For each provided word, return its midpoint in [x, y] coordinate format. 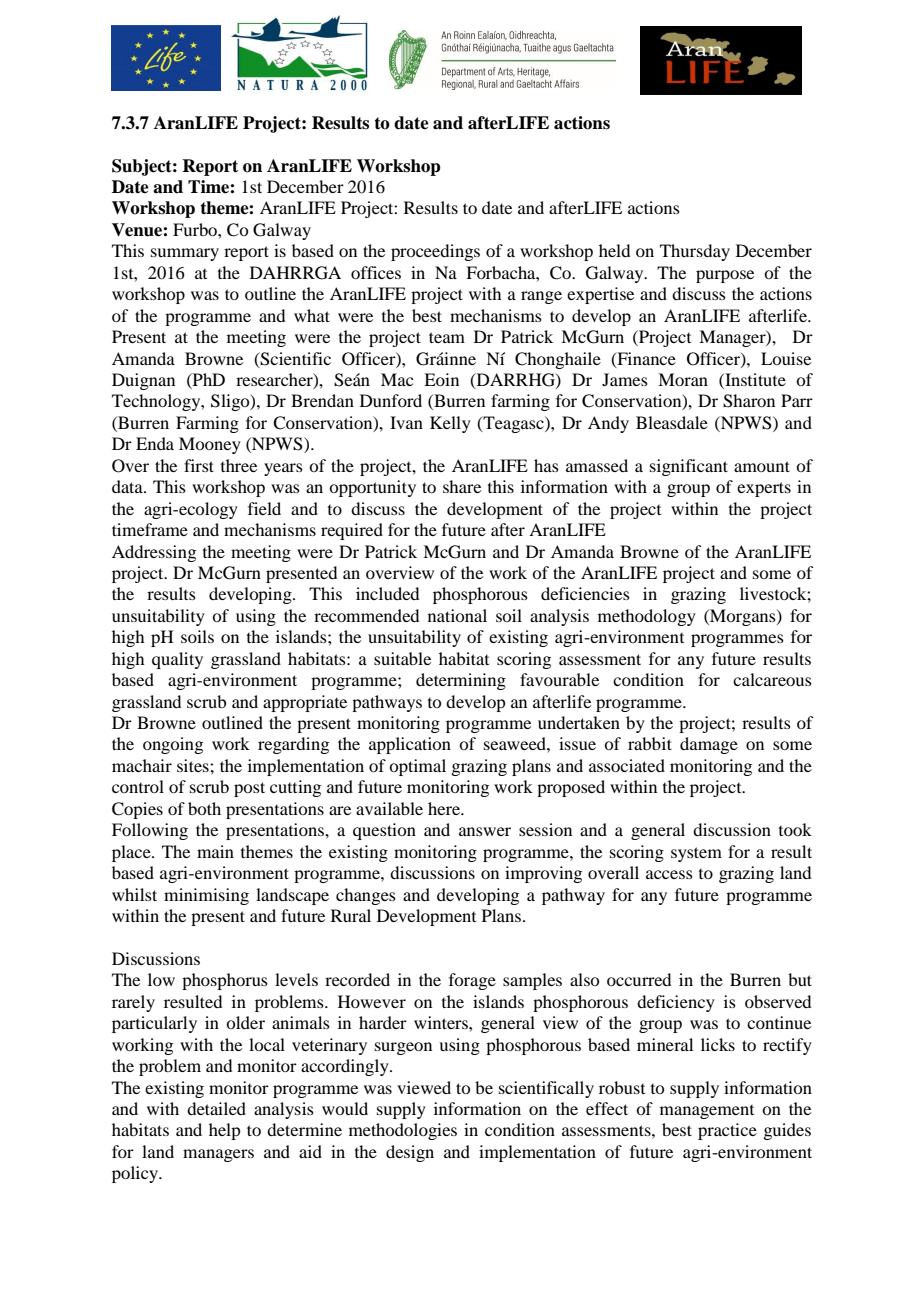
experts [764, 489]
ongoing [173, 745]
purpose [725, 276]
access [669, 874]
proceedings [435, 252]
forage [472, 981]
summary [185, 254]
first [199, 465]
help [224, 1131]
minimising [206, 896]
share [462, 486]
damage [709, 745]
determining [461, 681]
